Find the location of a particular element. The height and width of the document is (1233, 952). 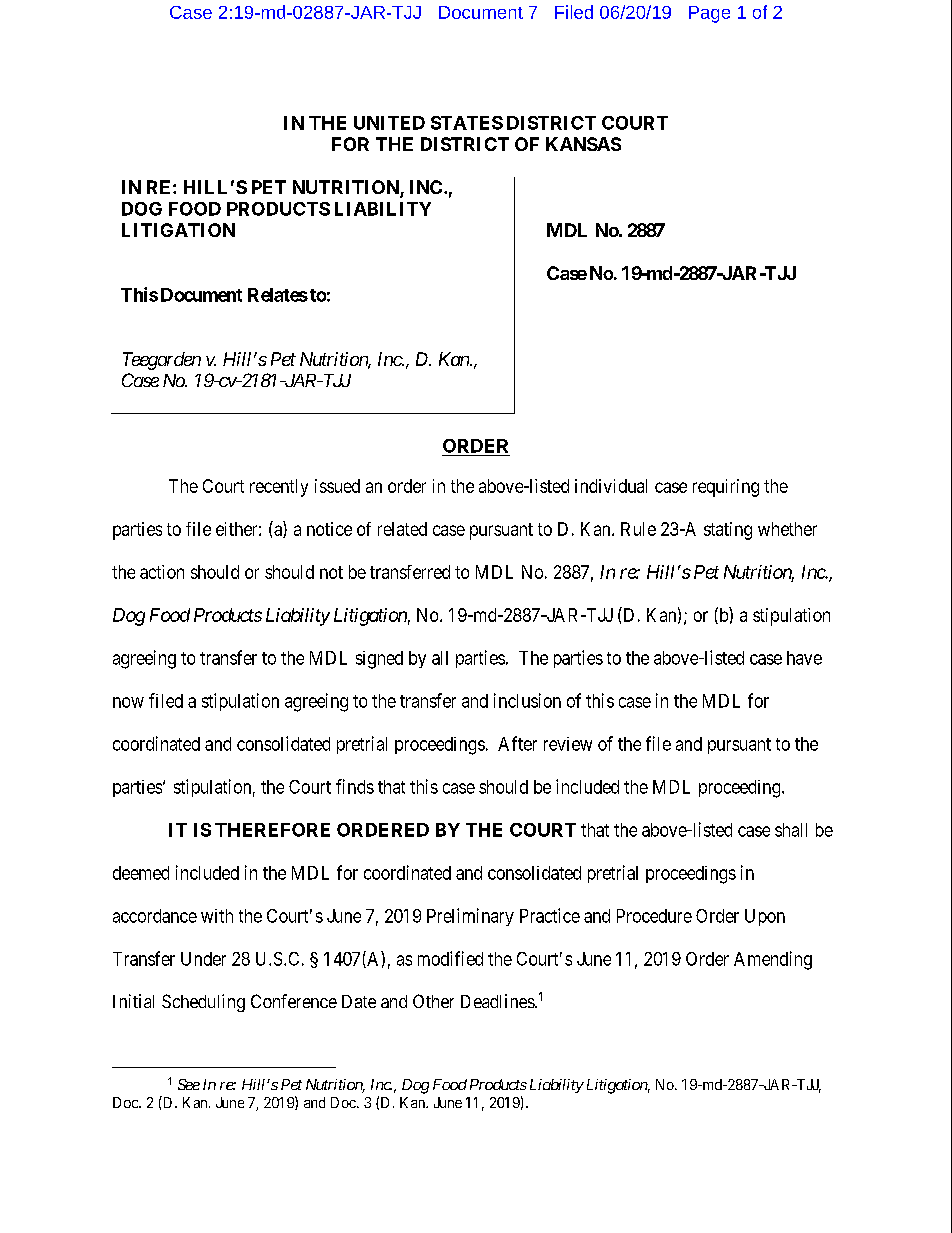

Amending is located at coordinates (773, 960).
